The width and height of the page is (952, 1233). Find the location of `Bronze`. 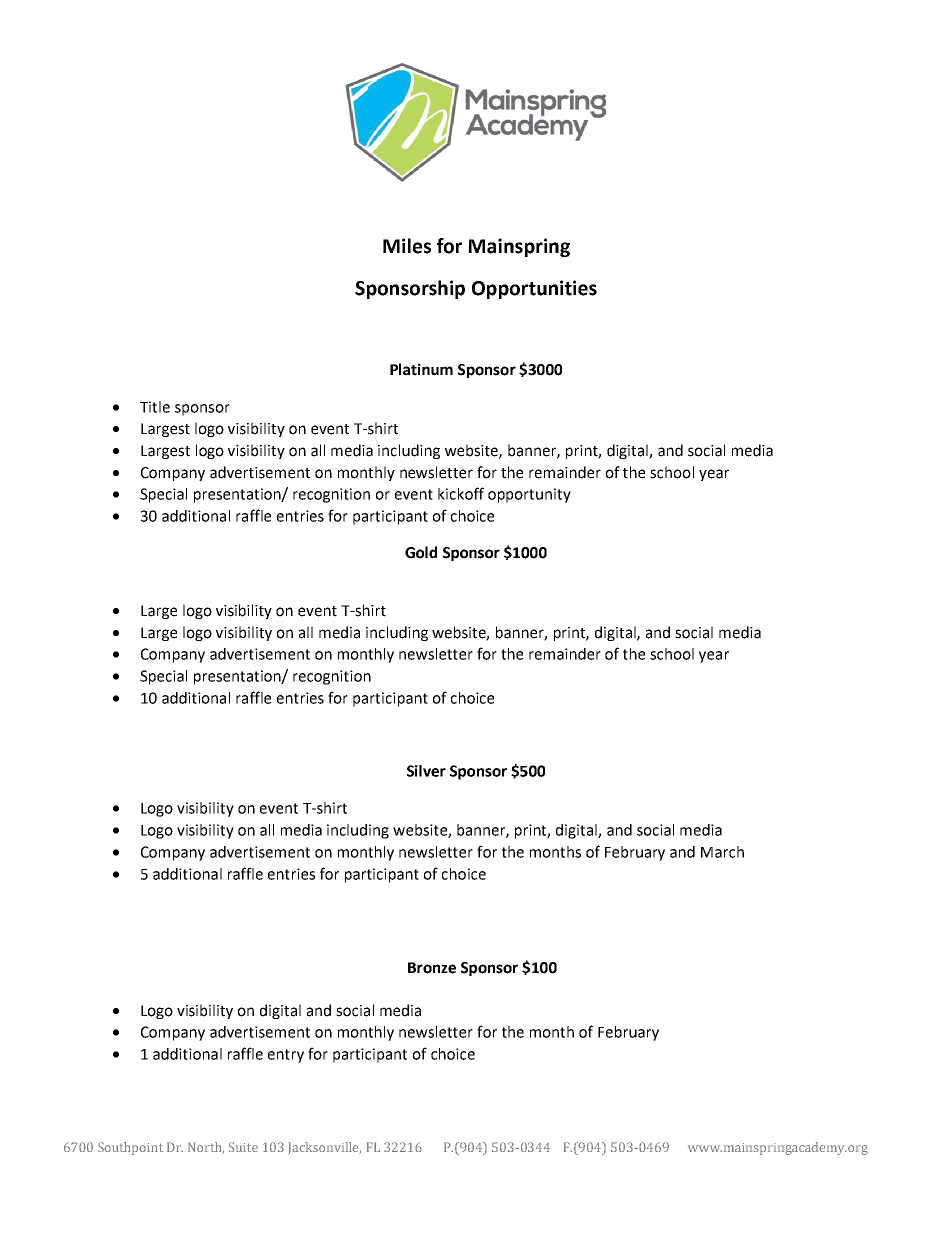

Bronze is located at coordinates (432, 968).
